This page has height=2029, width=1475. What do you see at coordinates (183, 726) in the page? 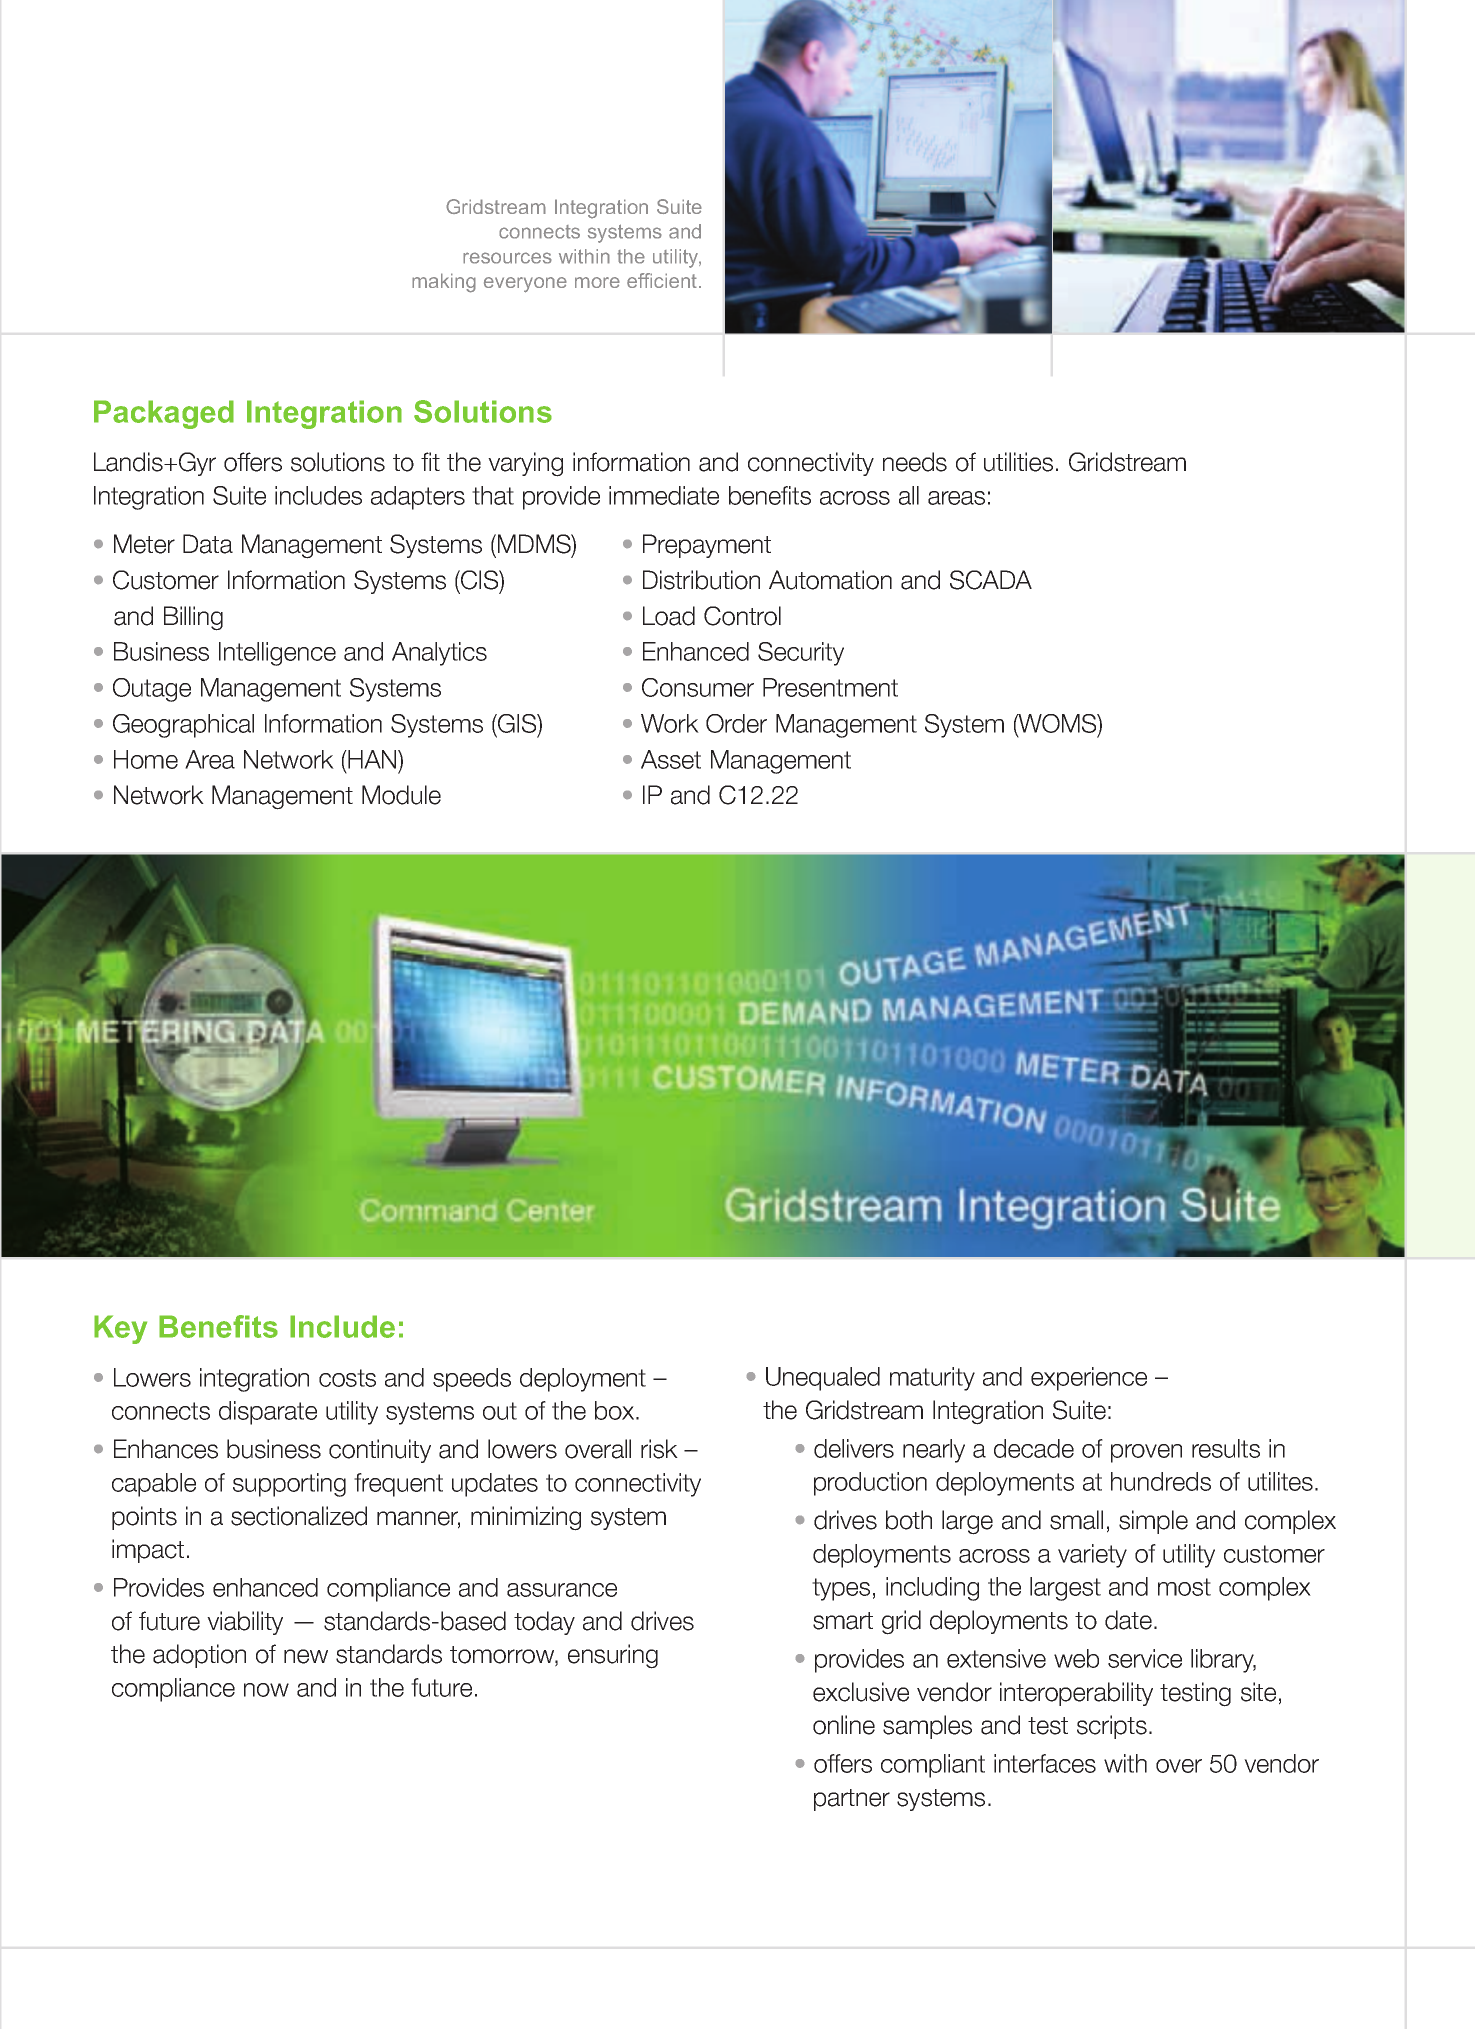
I see `Geographical` at bounding box center [183, 726].
